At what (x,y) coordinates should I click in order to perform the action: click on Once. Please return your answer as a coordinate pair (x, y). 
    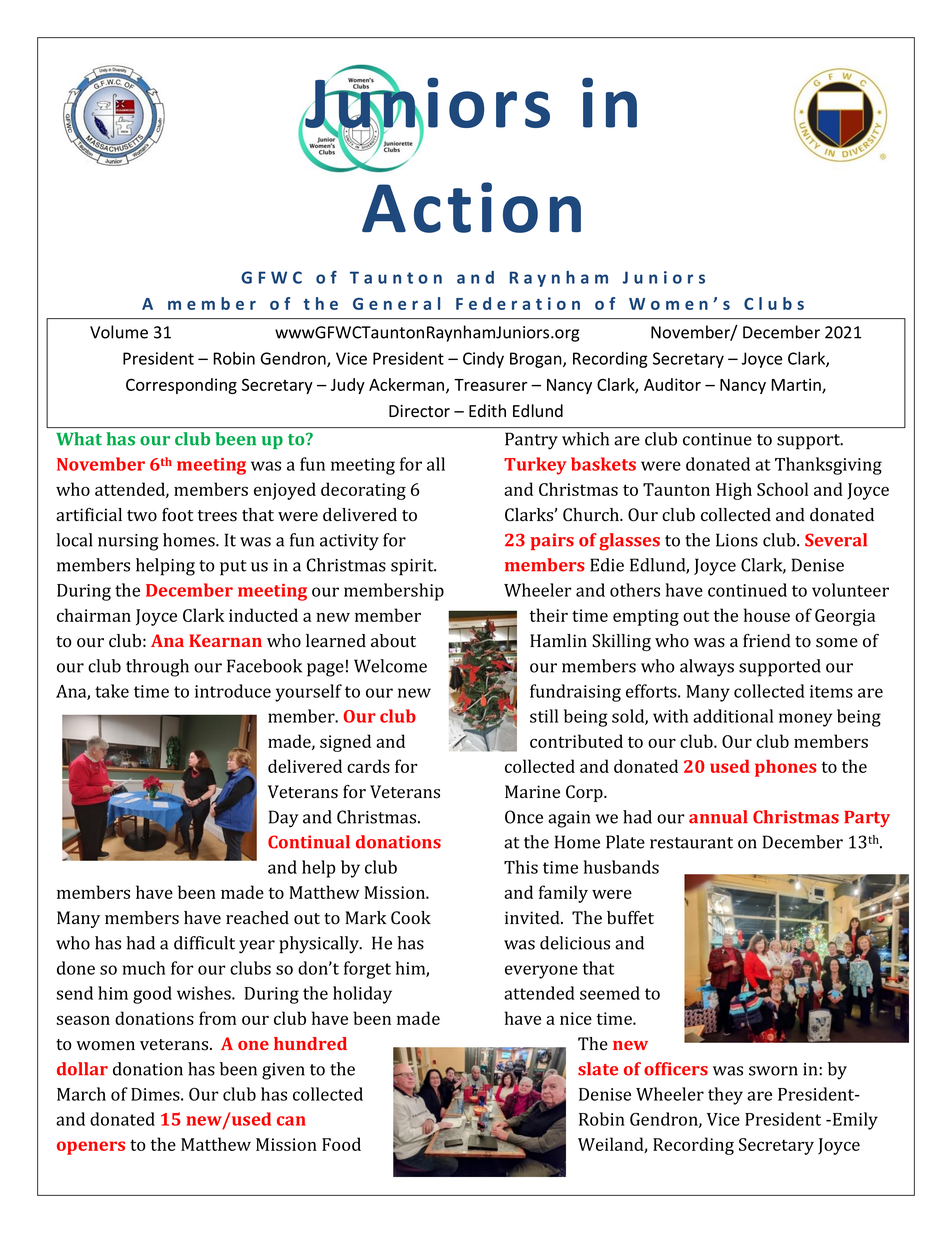
    Looking at the image, I should click on (524, 817).
